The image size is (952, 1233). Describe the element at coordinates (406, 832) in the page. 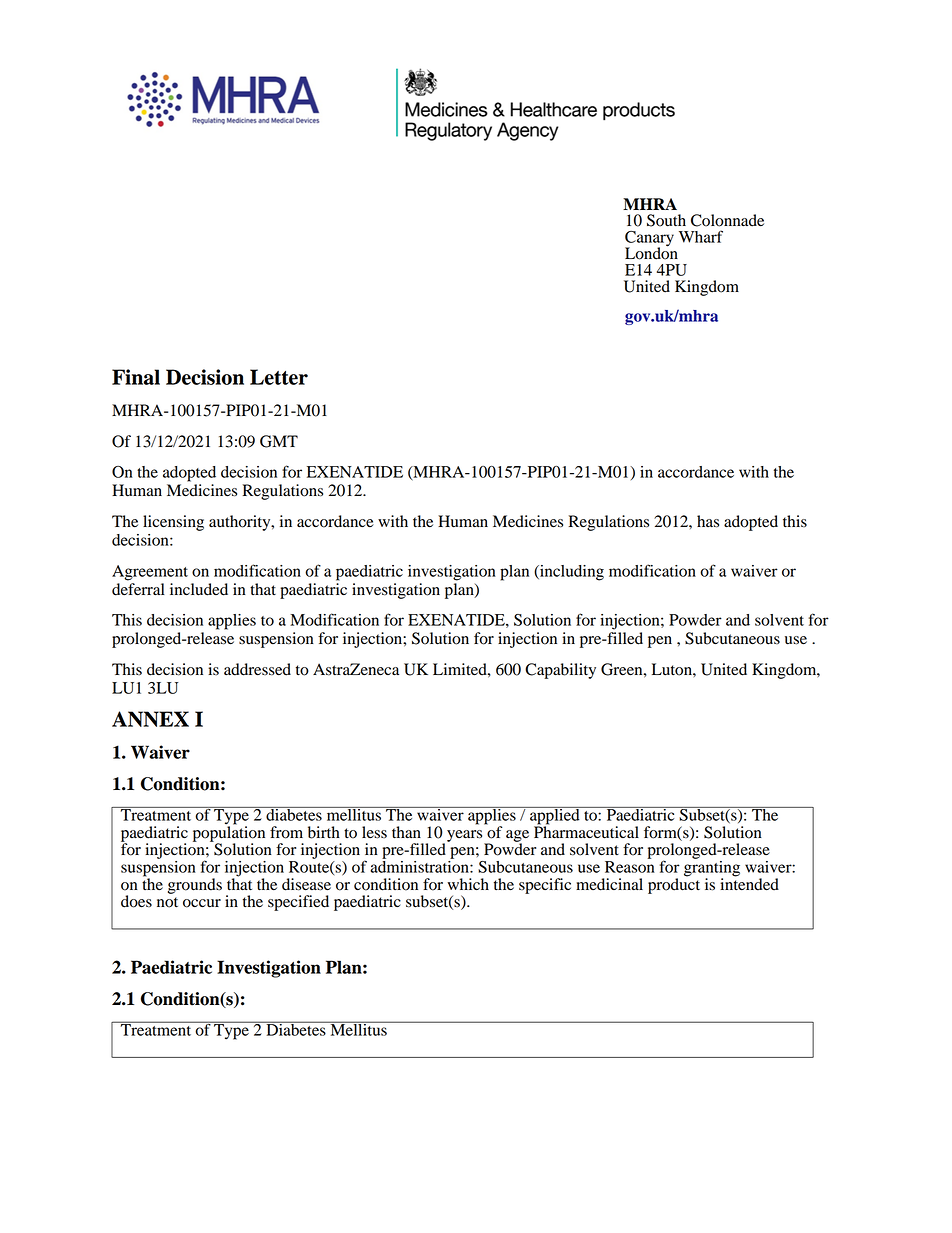

I see `than` at that location.
